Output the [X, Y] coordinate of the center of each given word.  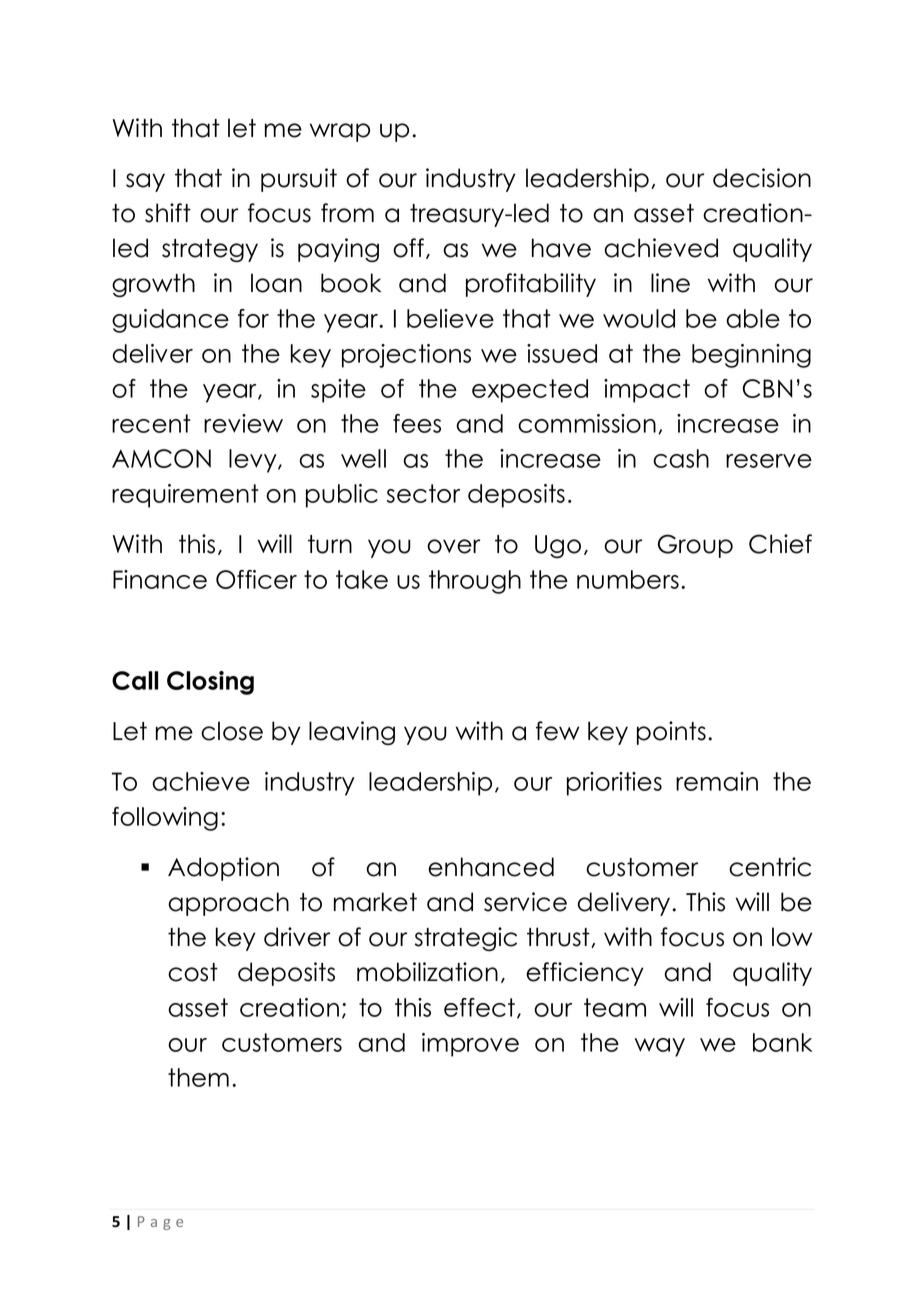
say [145, 182]
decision [762, 178]
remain [717, 781]
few [558, 731]
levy [254, 461]
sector [423, 493]
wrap [340, 132]
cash [681, 458]
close [232, 731]
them [198, 1077]
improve [470, 1045]
